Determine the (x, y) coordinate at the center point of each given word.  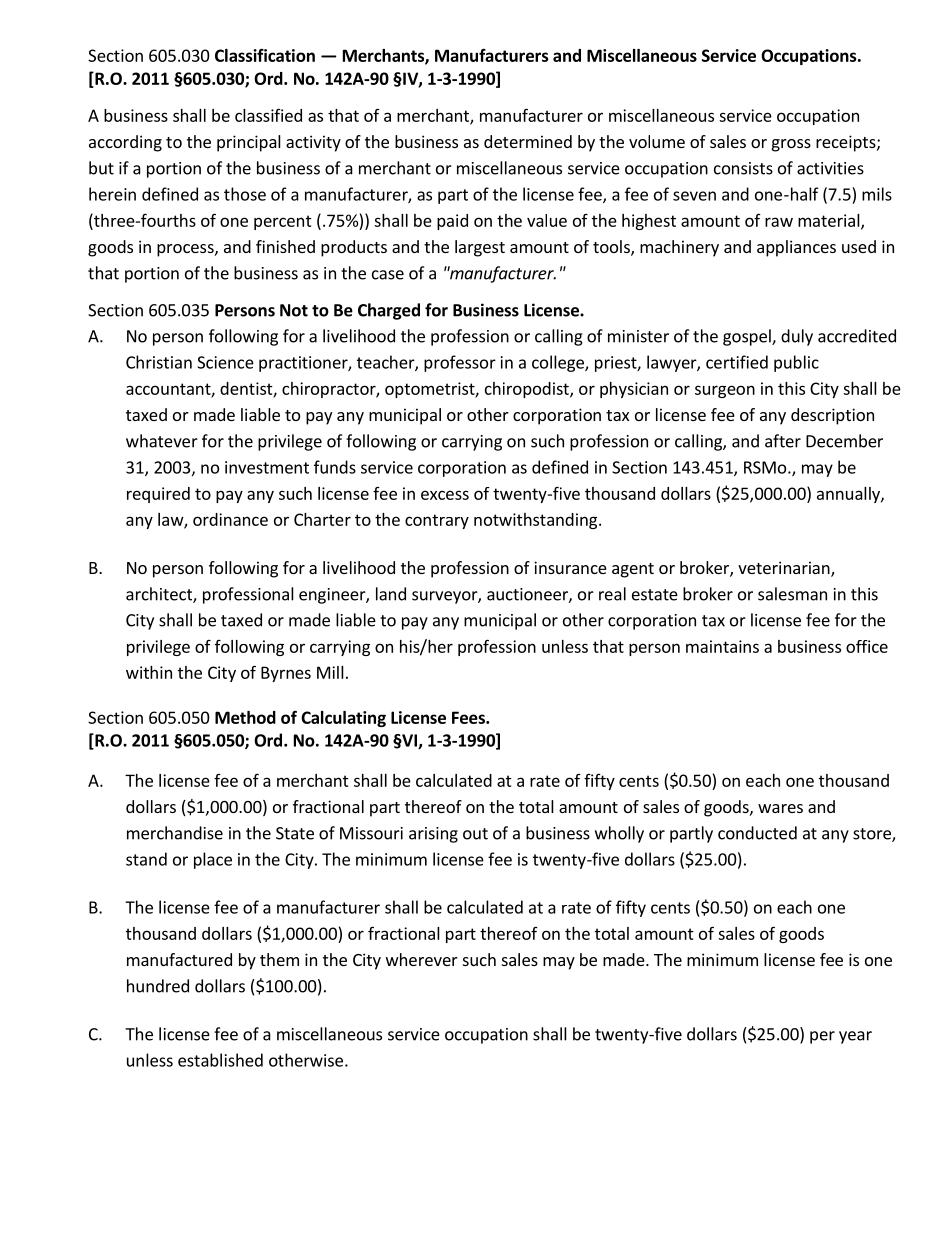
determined (528, 141)
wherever (422, 959)
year (855, 1037)
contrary (437, 521)
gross (791, 145)
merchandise (175, 833)
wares (780, 808)
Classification (265, 55)
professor (460, 363)
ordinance (230, 519)
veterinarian (785, 569)
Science (225, 362)
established (220, 1060)
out (475, 834)
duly (797, 337)
